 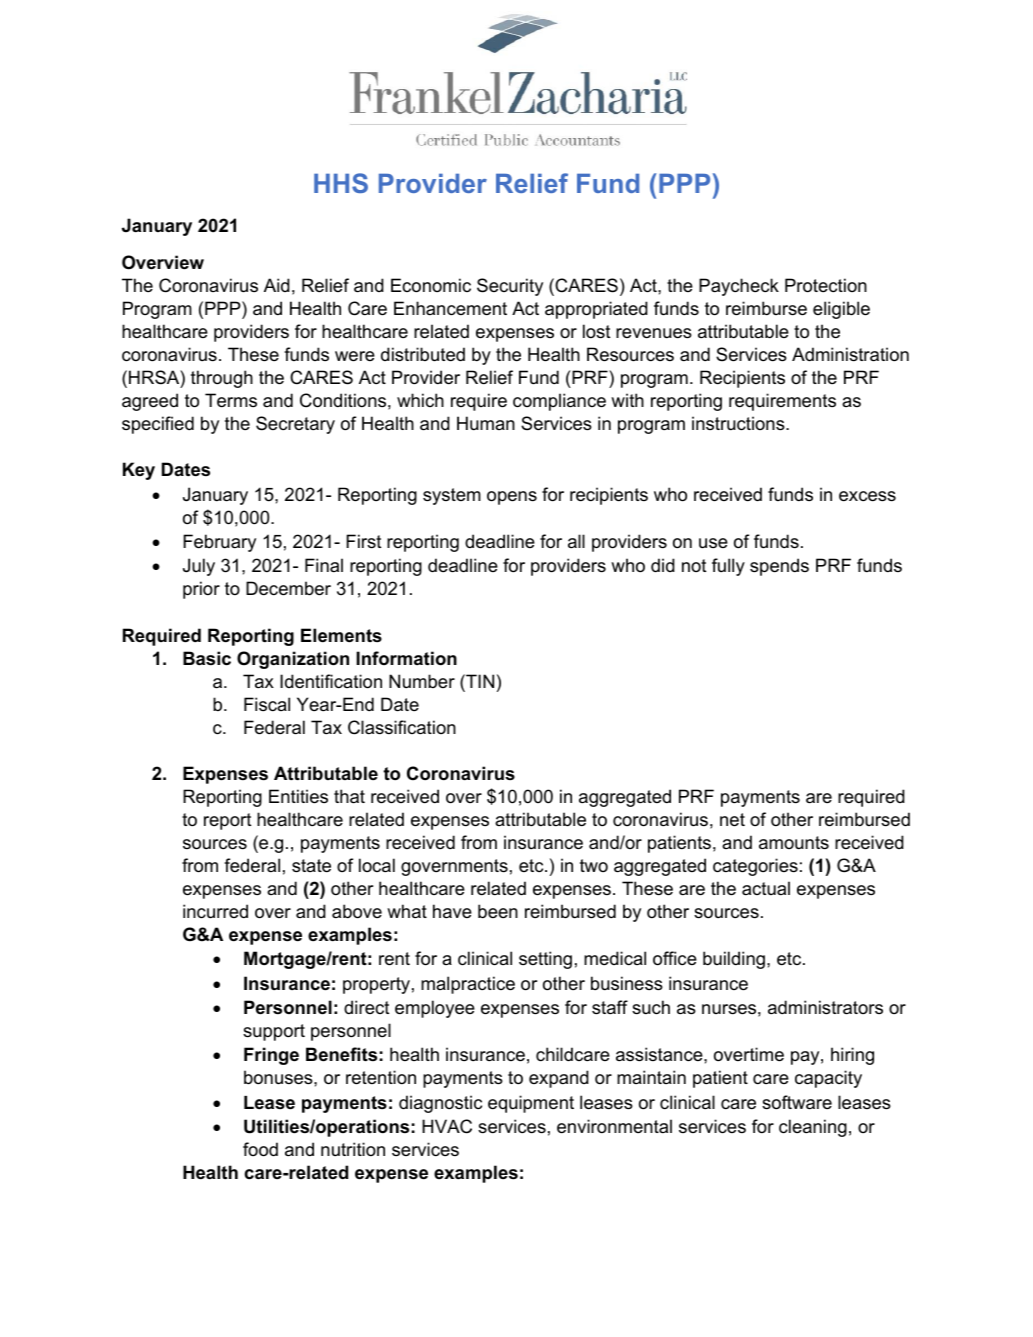 What do you see at coordinates (260, 1149) in the image?
I see `food` at bounding box center [260, 1149].
